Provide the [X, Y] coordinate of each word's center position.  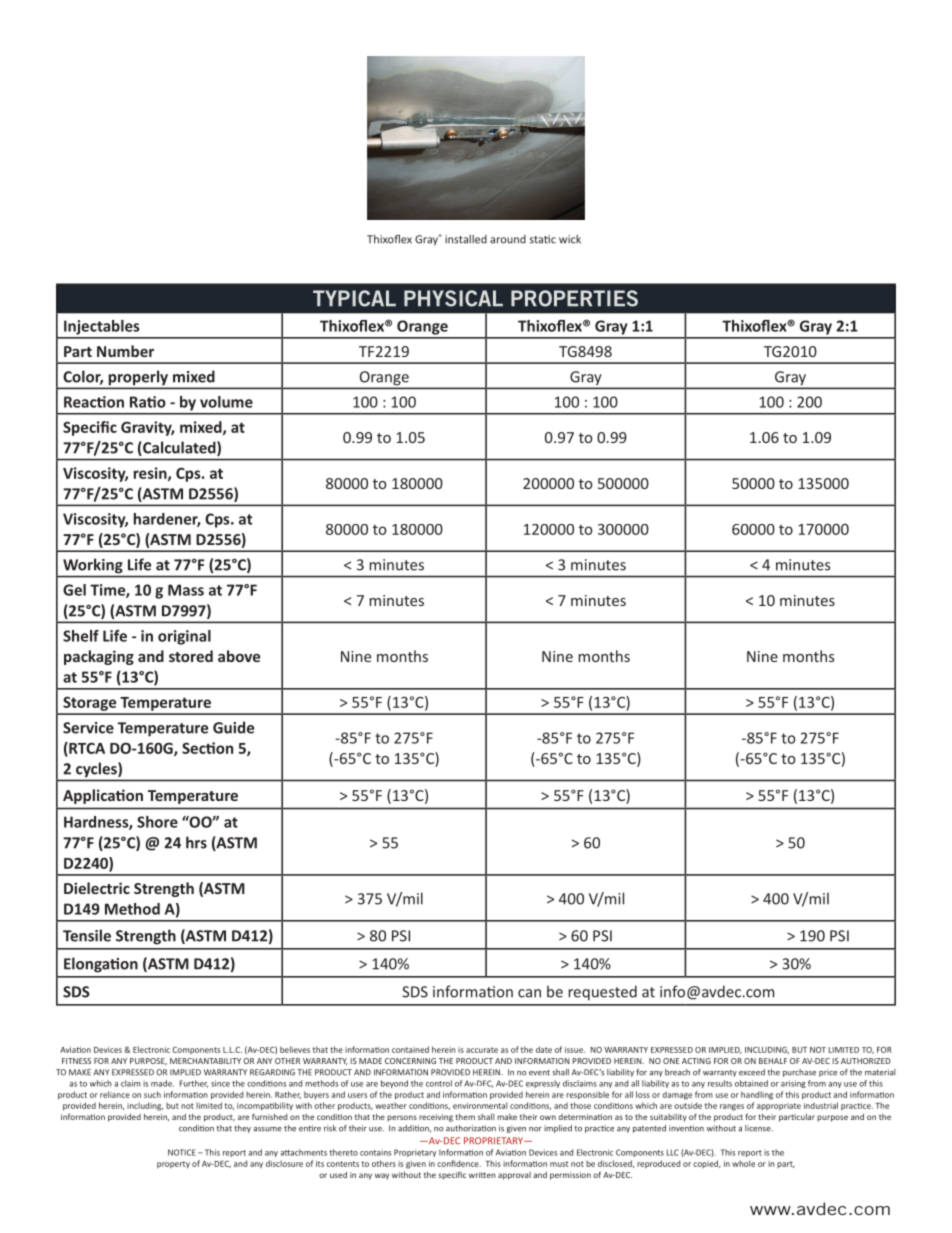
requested [602, 993]
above [239, 656]
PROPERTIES [574, 298]
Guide [233, 727]
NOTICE [182, 1152]
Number [125, 351]
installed [466, 239]
